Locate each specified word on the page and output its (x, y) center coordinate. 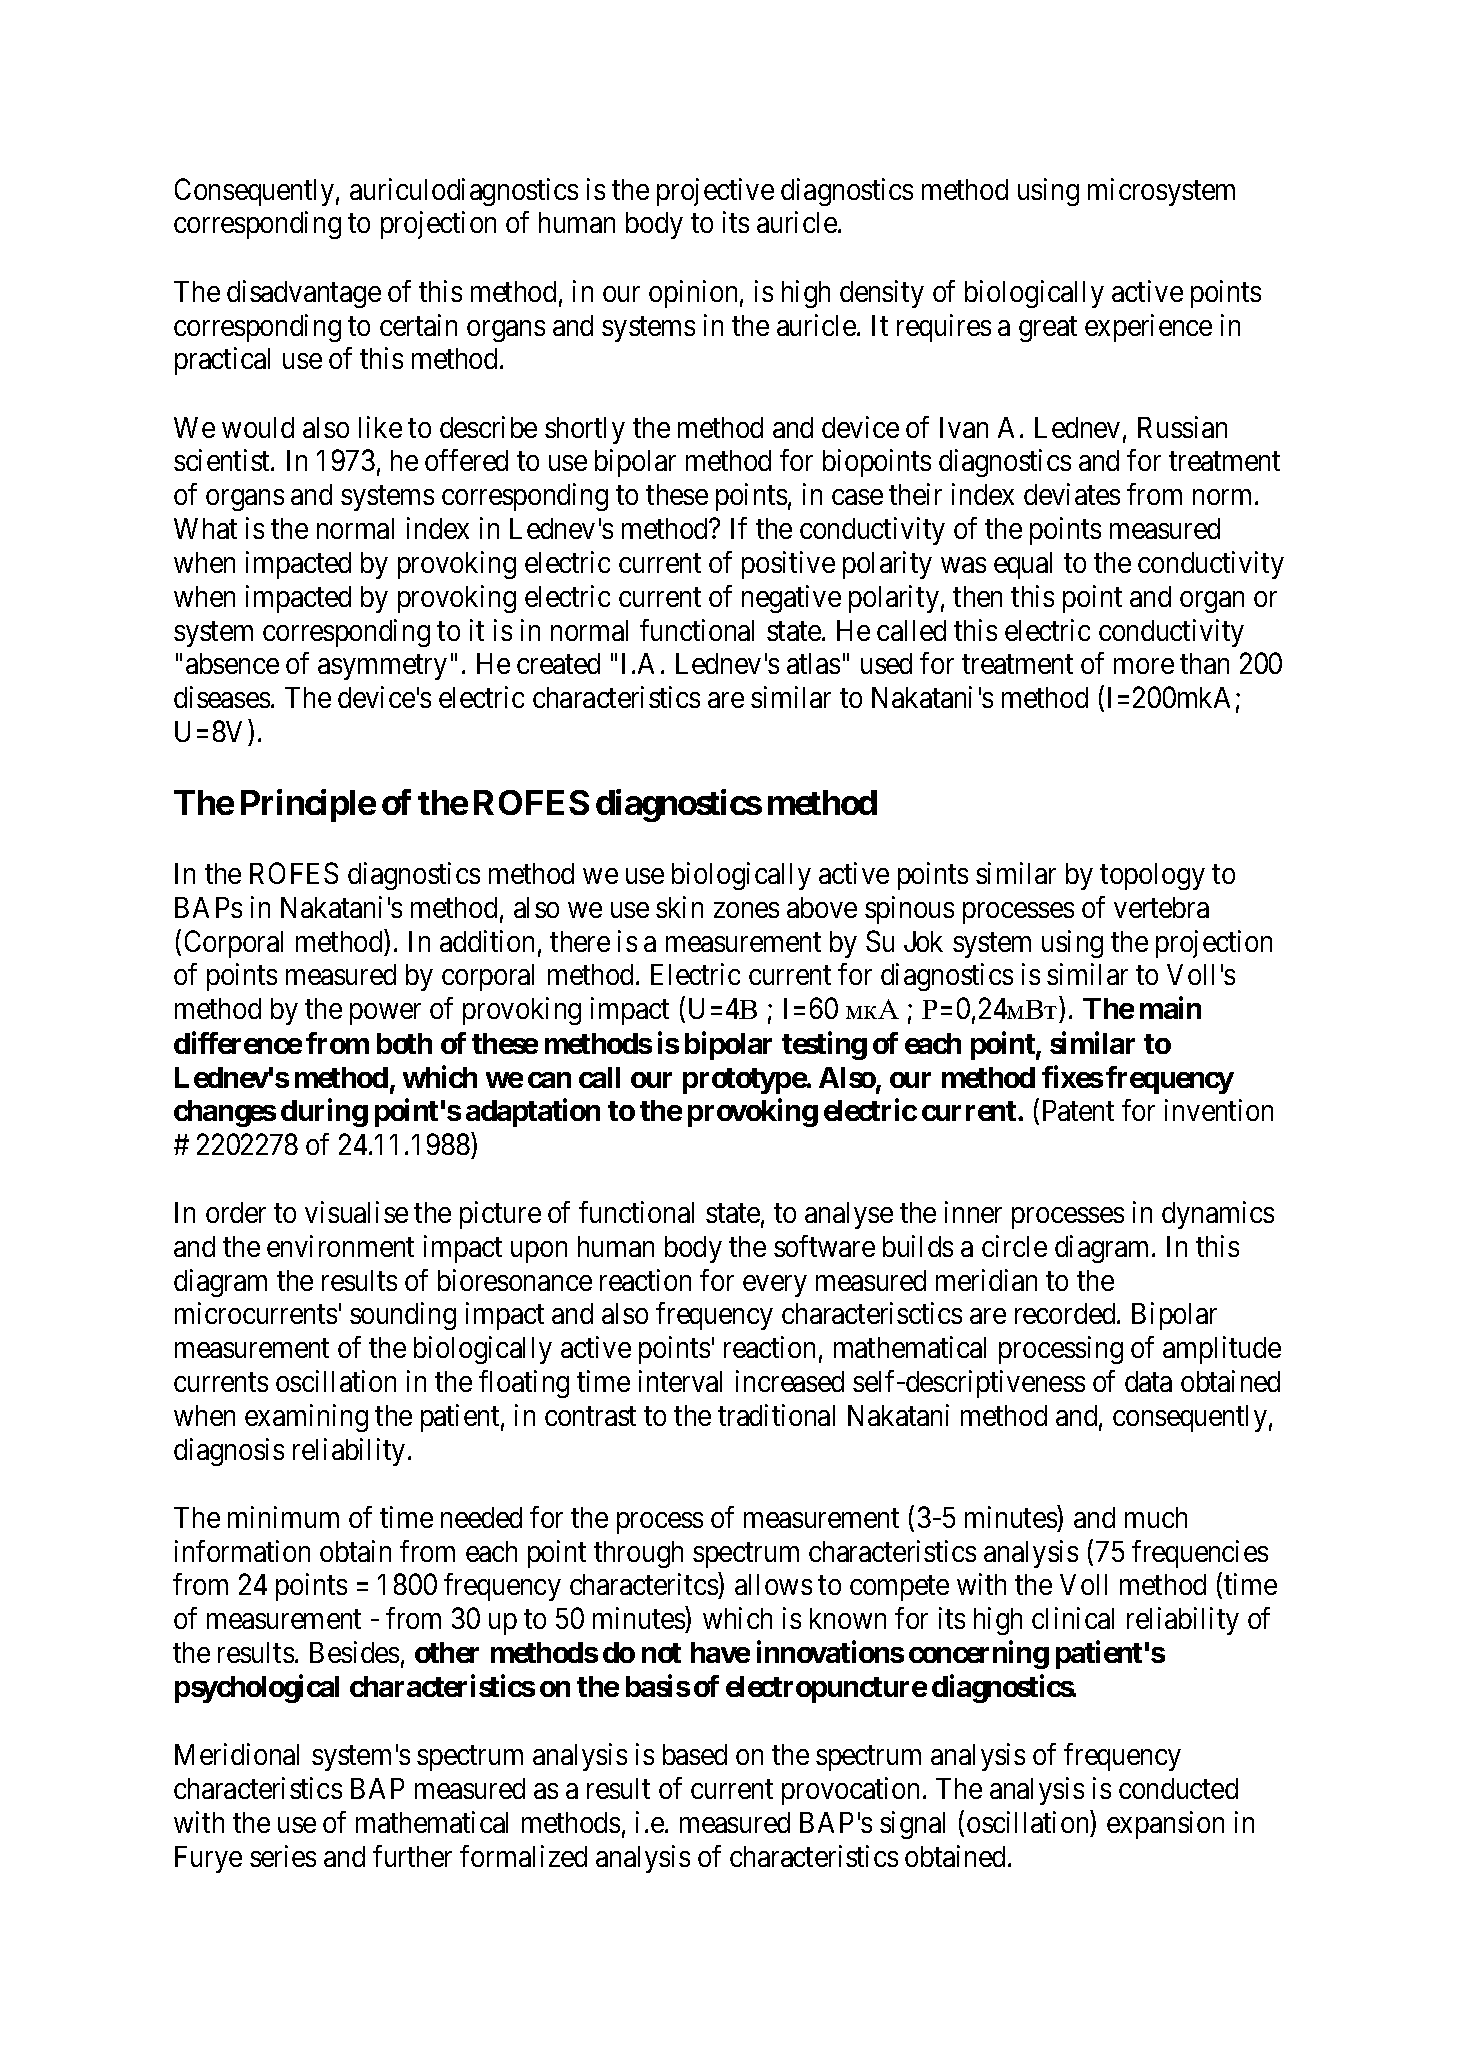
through (638, 1554)
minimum (283, 1517)
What (205, 528)
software (824, 1246)
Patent (1078, 1110)
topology (1152, 876)
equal (1023, 565)
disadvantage (304, 294)
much (1156, 1517)
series (283, 1856)
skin (679, 907)
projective (715, 192)
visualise (356, 1212)
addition (487, 941)
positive (788, 565)
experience (1148, 328)
